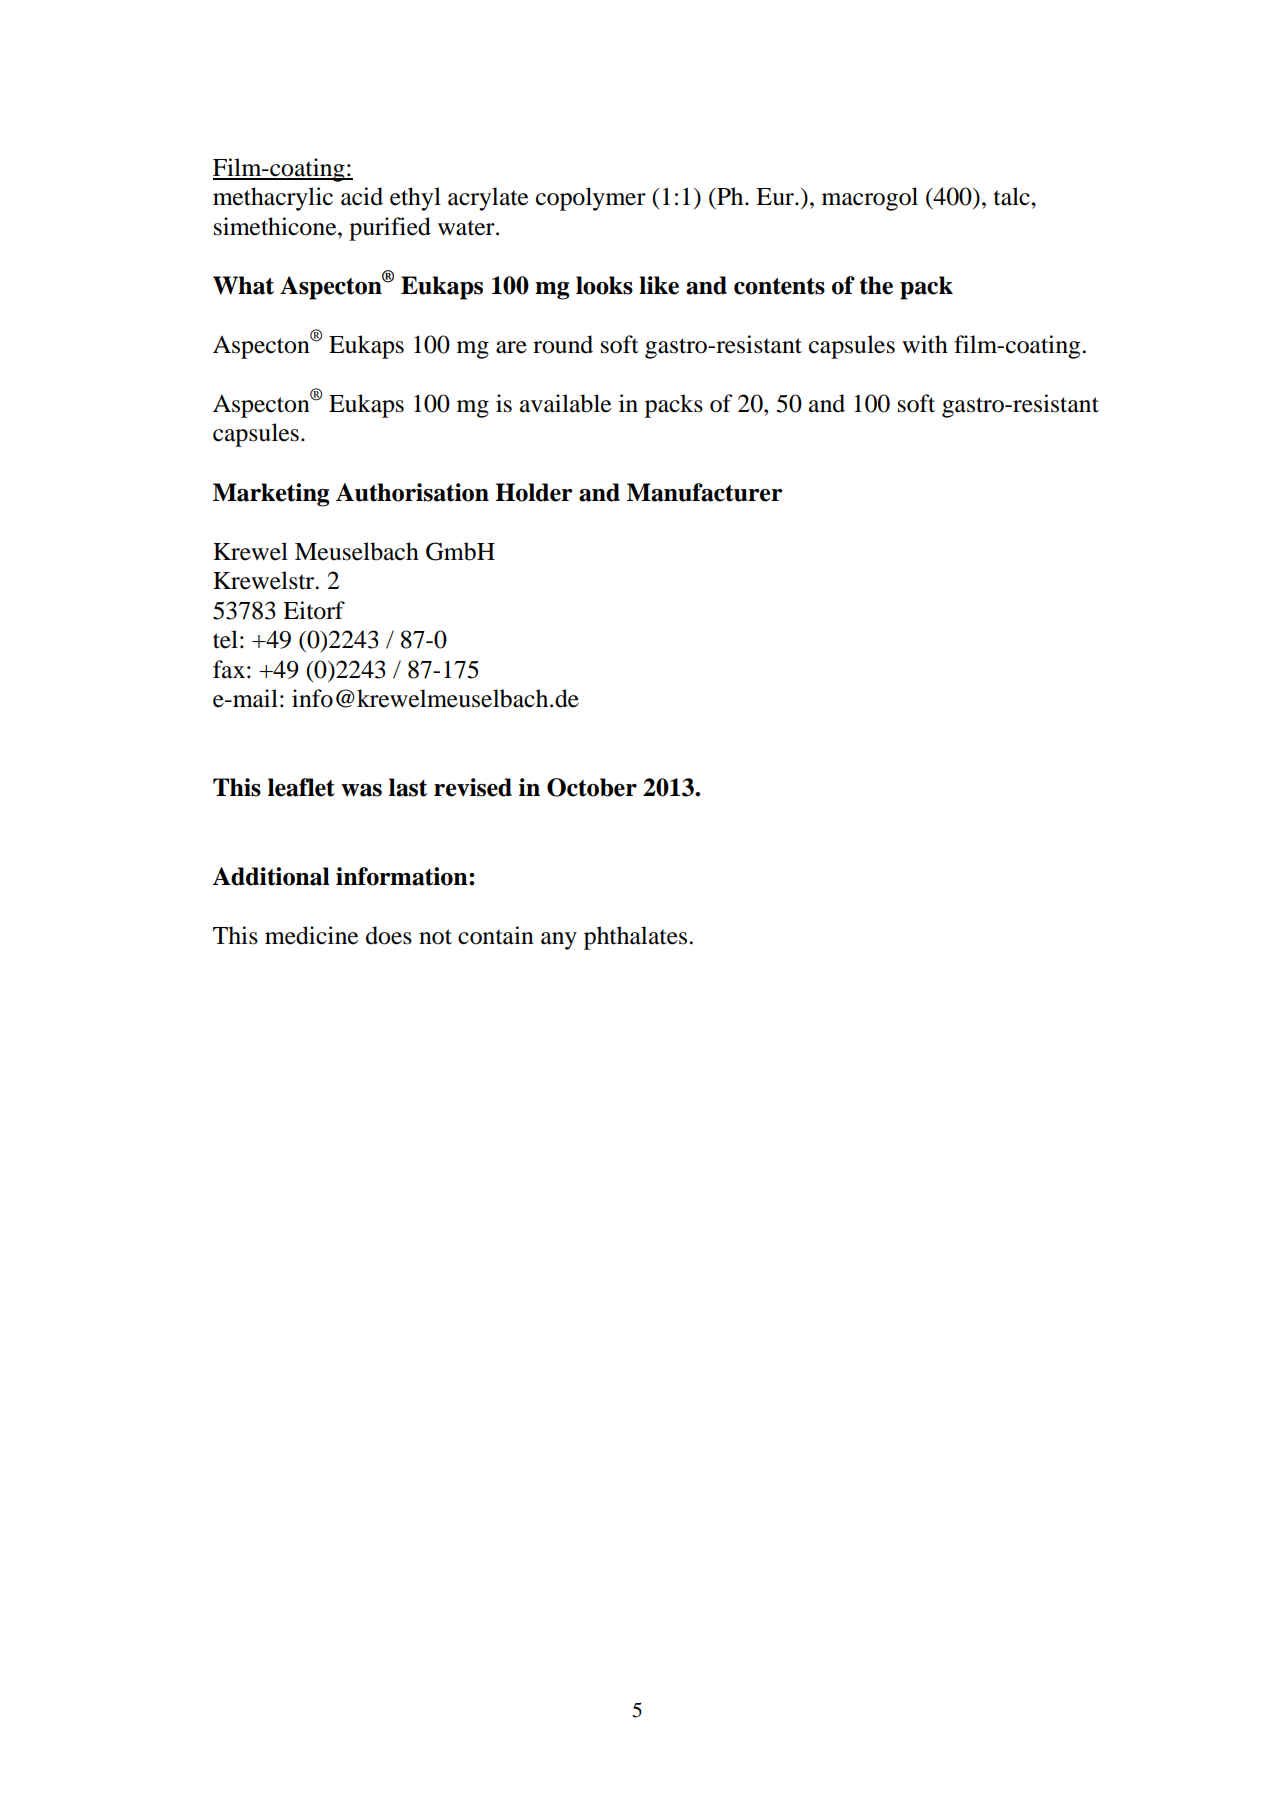 The height and width of the screenshot is (1803, 1275). What do you see at coordinates (565, 403) in the screenshot?
I see `available` at bounding box center [565, 403].
